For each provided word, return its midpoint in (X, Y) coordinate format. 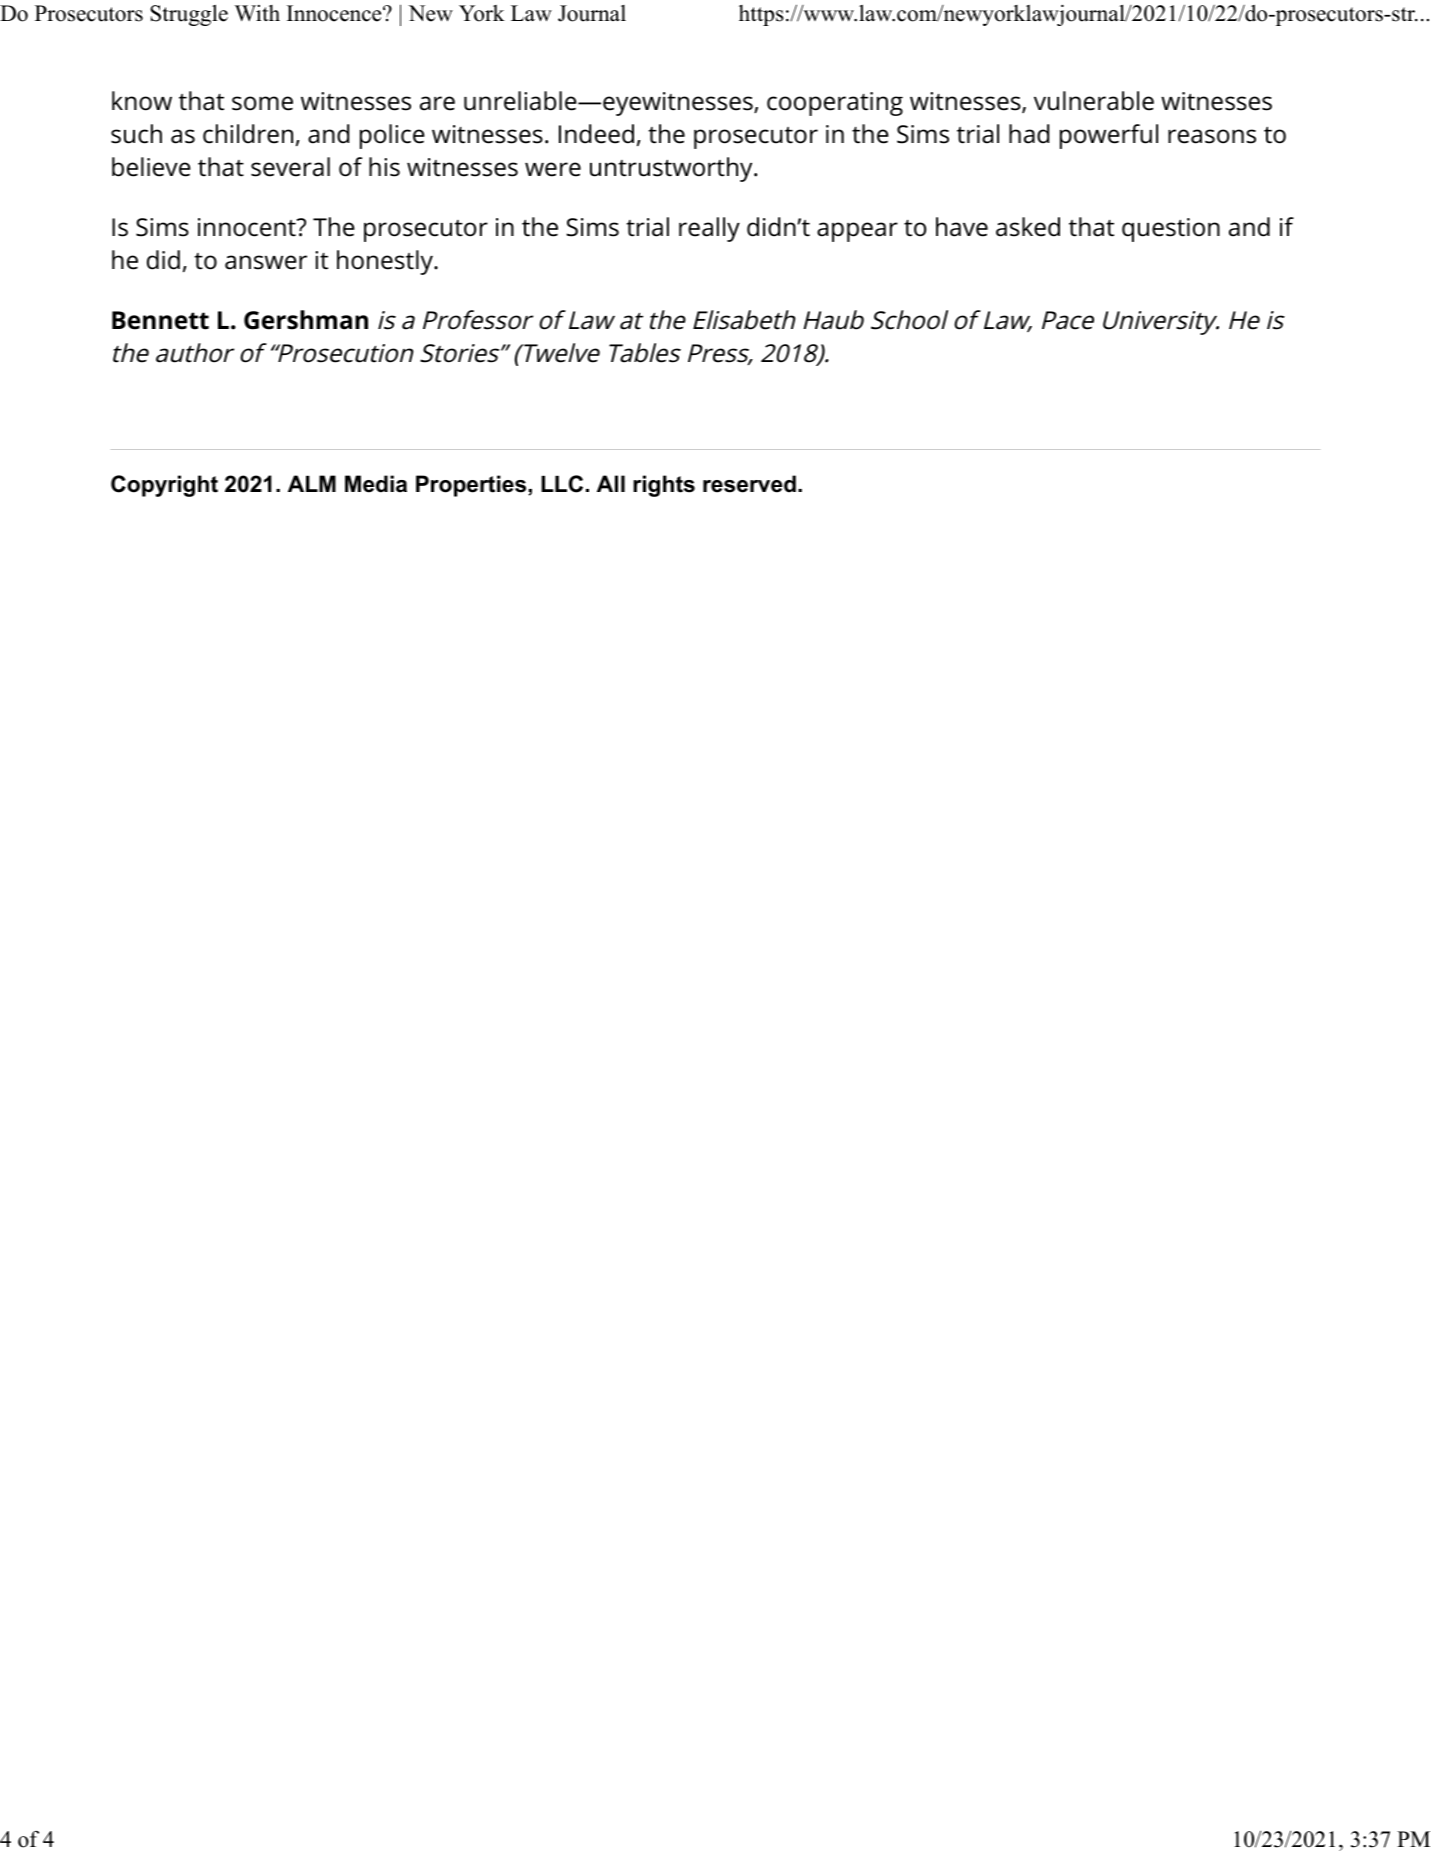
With (257, 13)
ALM (312, 483)
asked (1028, 227)
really (709, 229)
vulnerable (1094, 101)
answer (266, 262)
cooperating (835, 104)
